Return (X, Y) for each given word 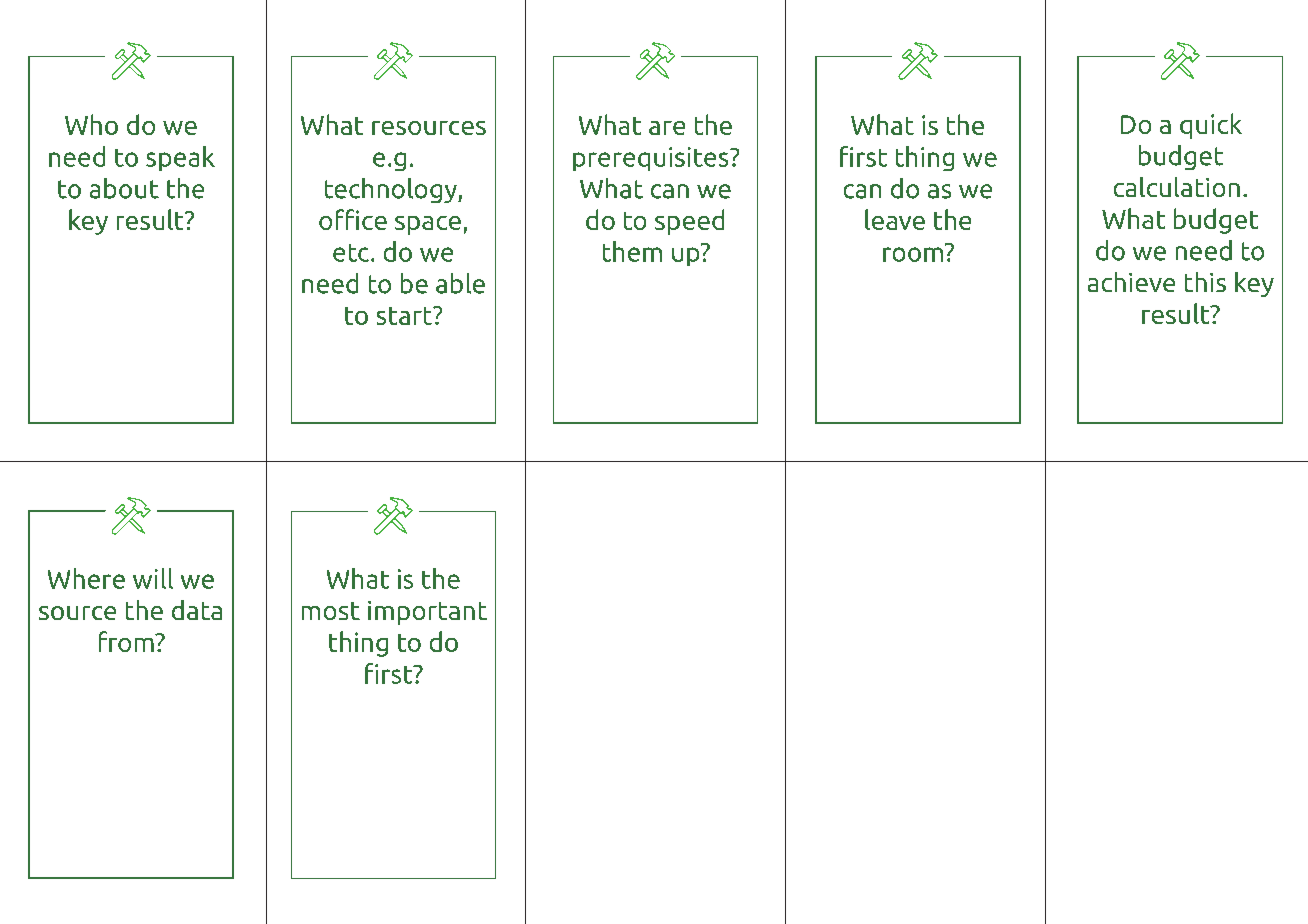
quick (1211, 126)
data (197, 610)
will (153, 578)
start (405, 316)
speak (180, 158)
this (1205, 282)
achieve (1131, 282)
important (427, 613)
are (667, 128)
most (331, 611)
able (460, 283)
